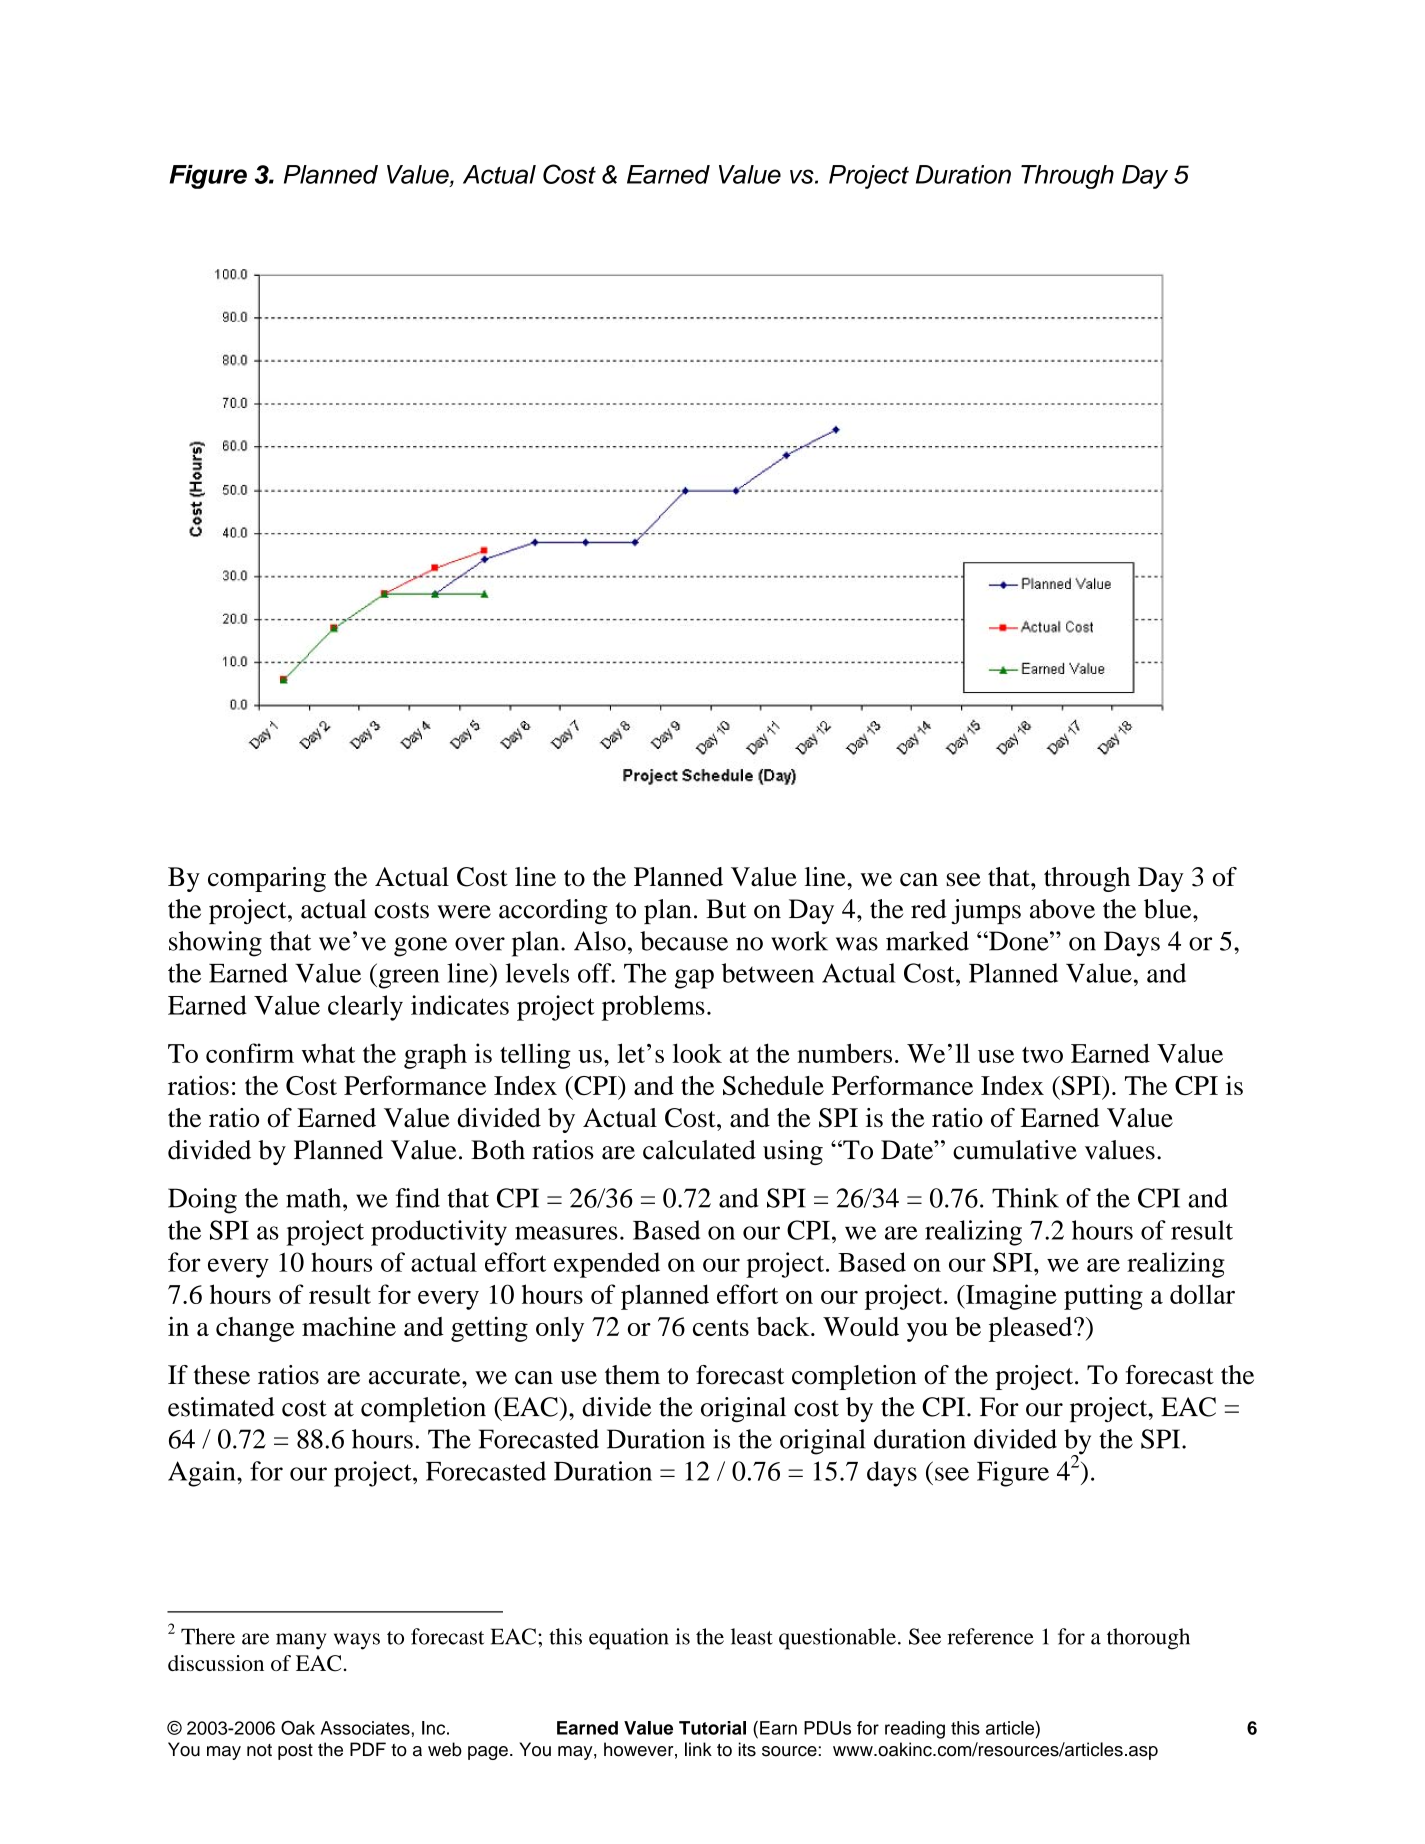 This screenshot has width=1425, height=1844. I want to click on Again, so click(203, 1474).
